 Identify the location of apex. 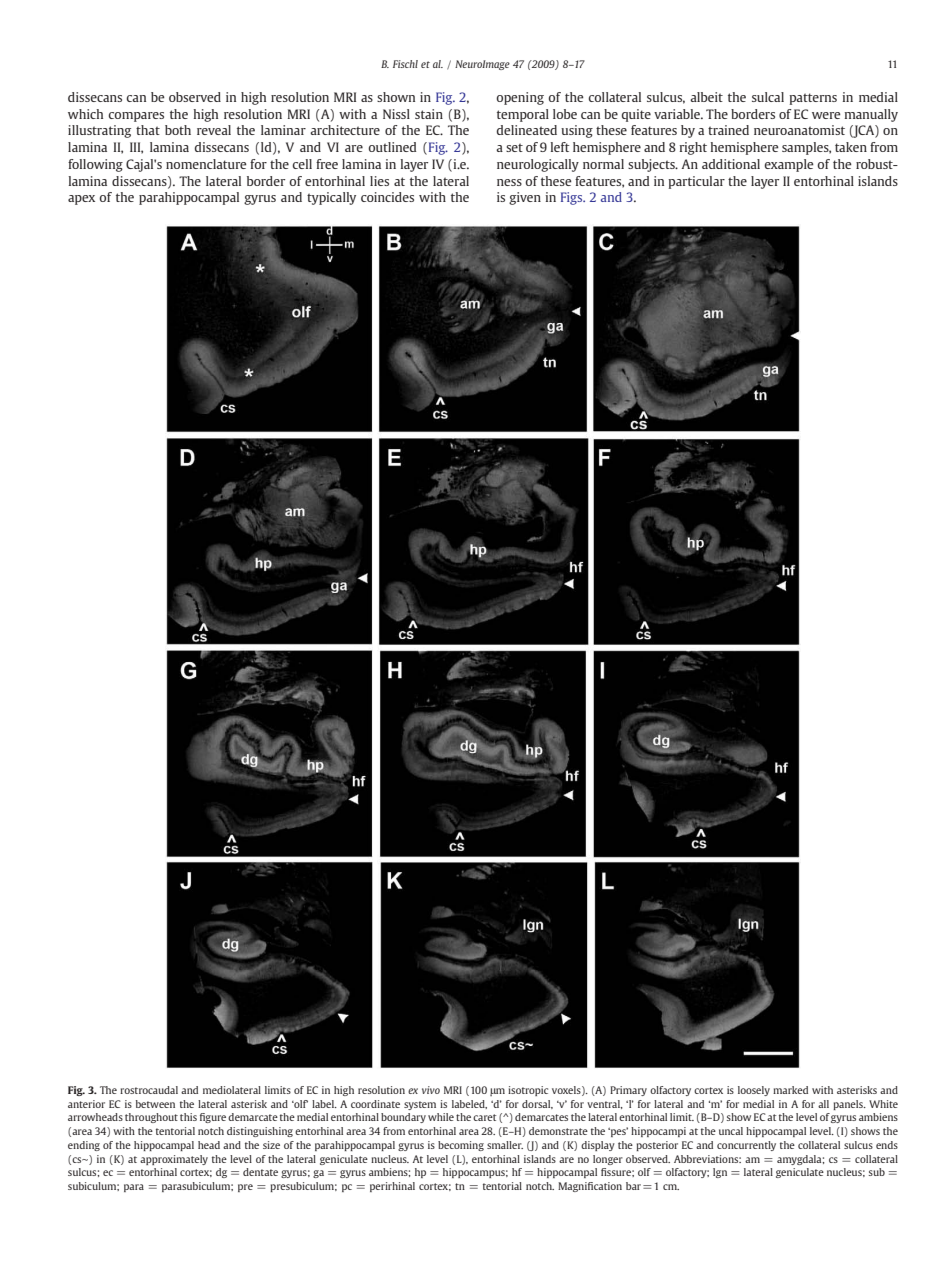
(81, 200).
